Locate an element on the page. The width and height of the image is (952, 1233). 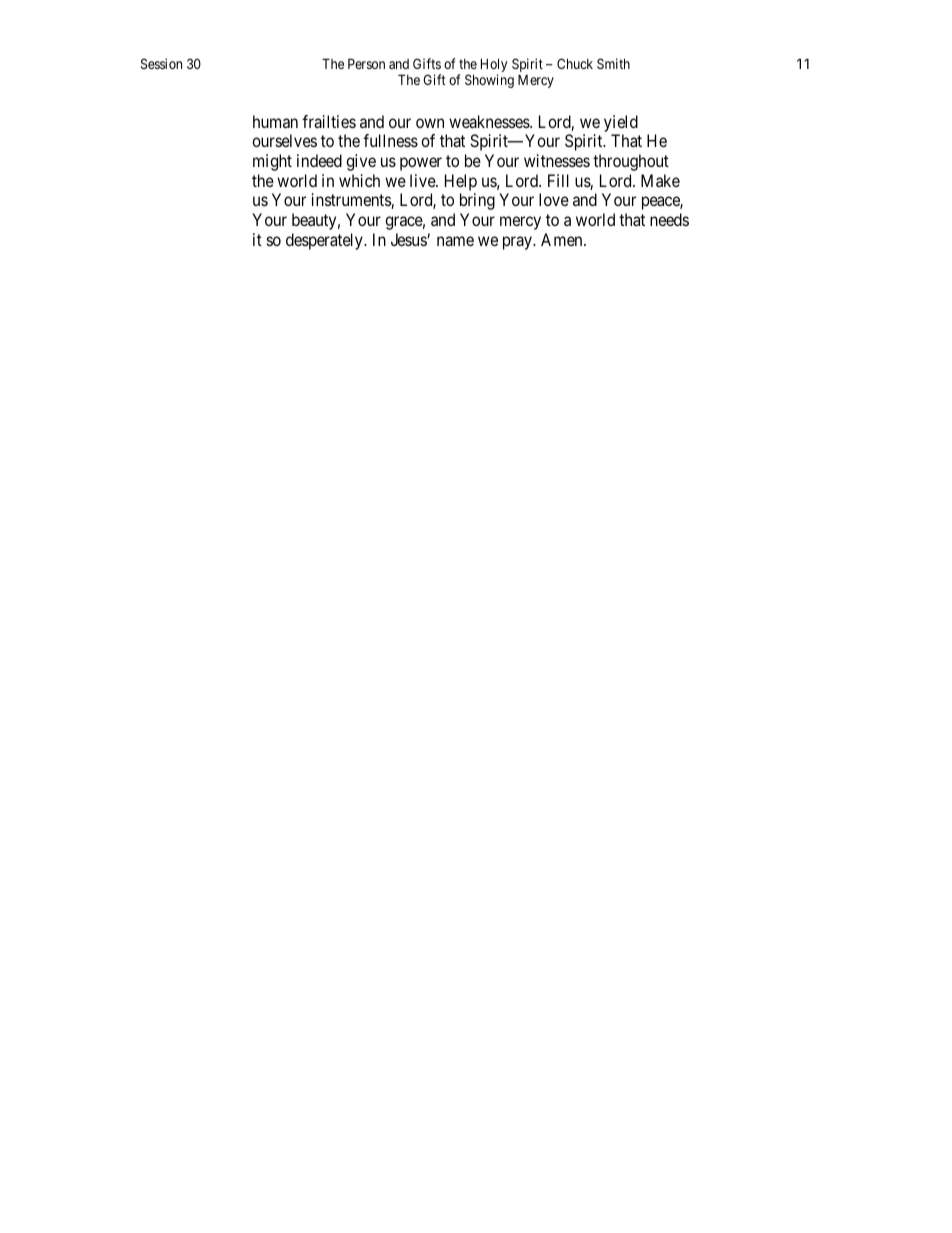
throughout is located at coordinates (631, 162).
